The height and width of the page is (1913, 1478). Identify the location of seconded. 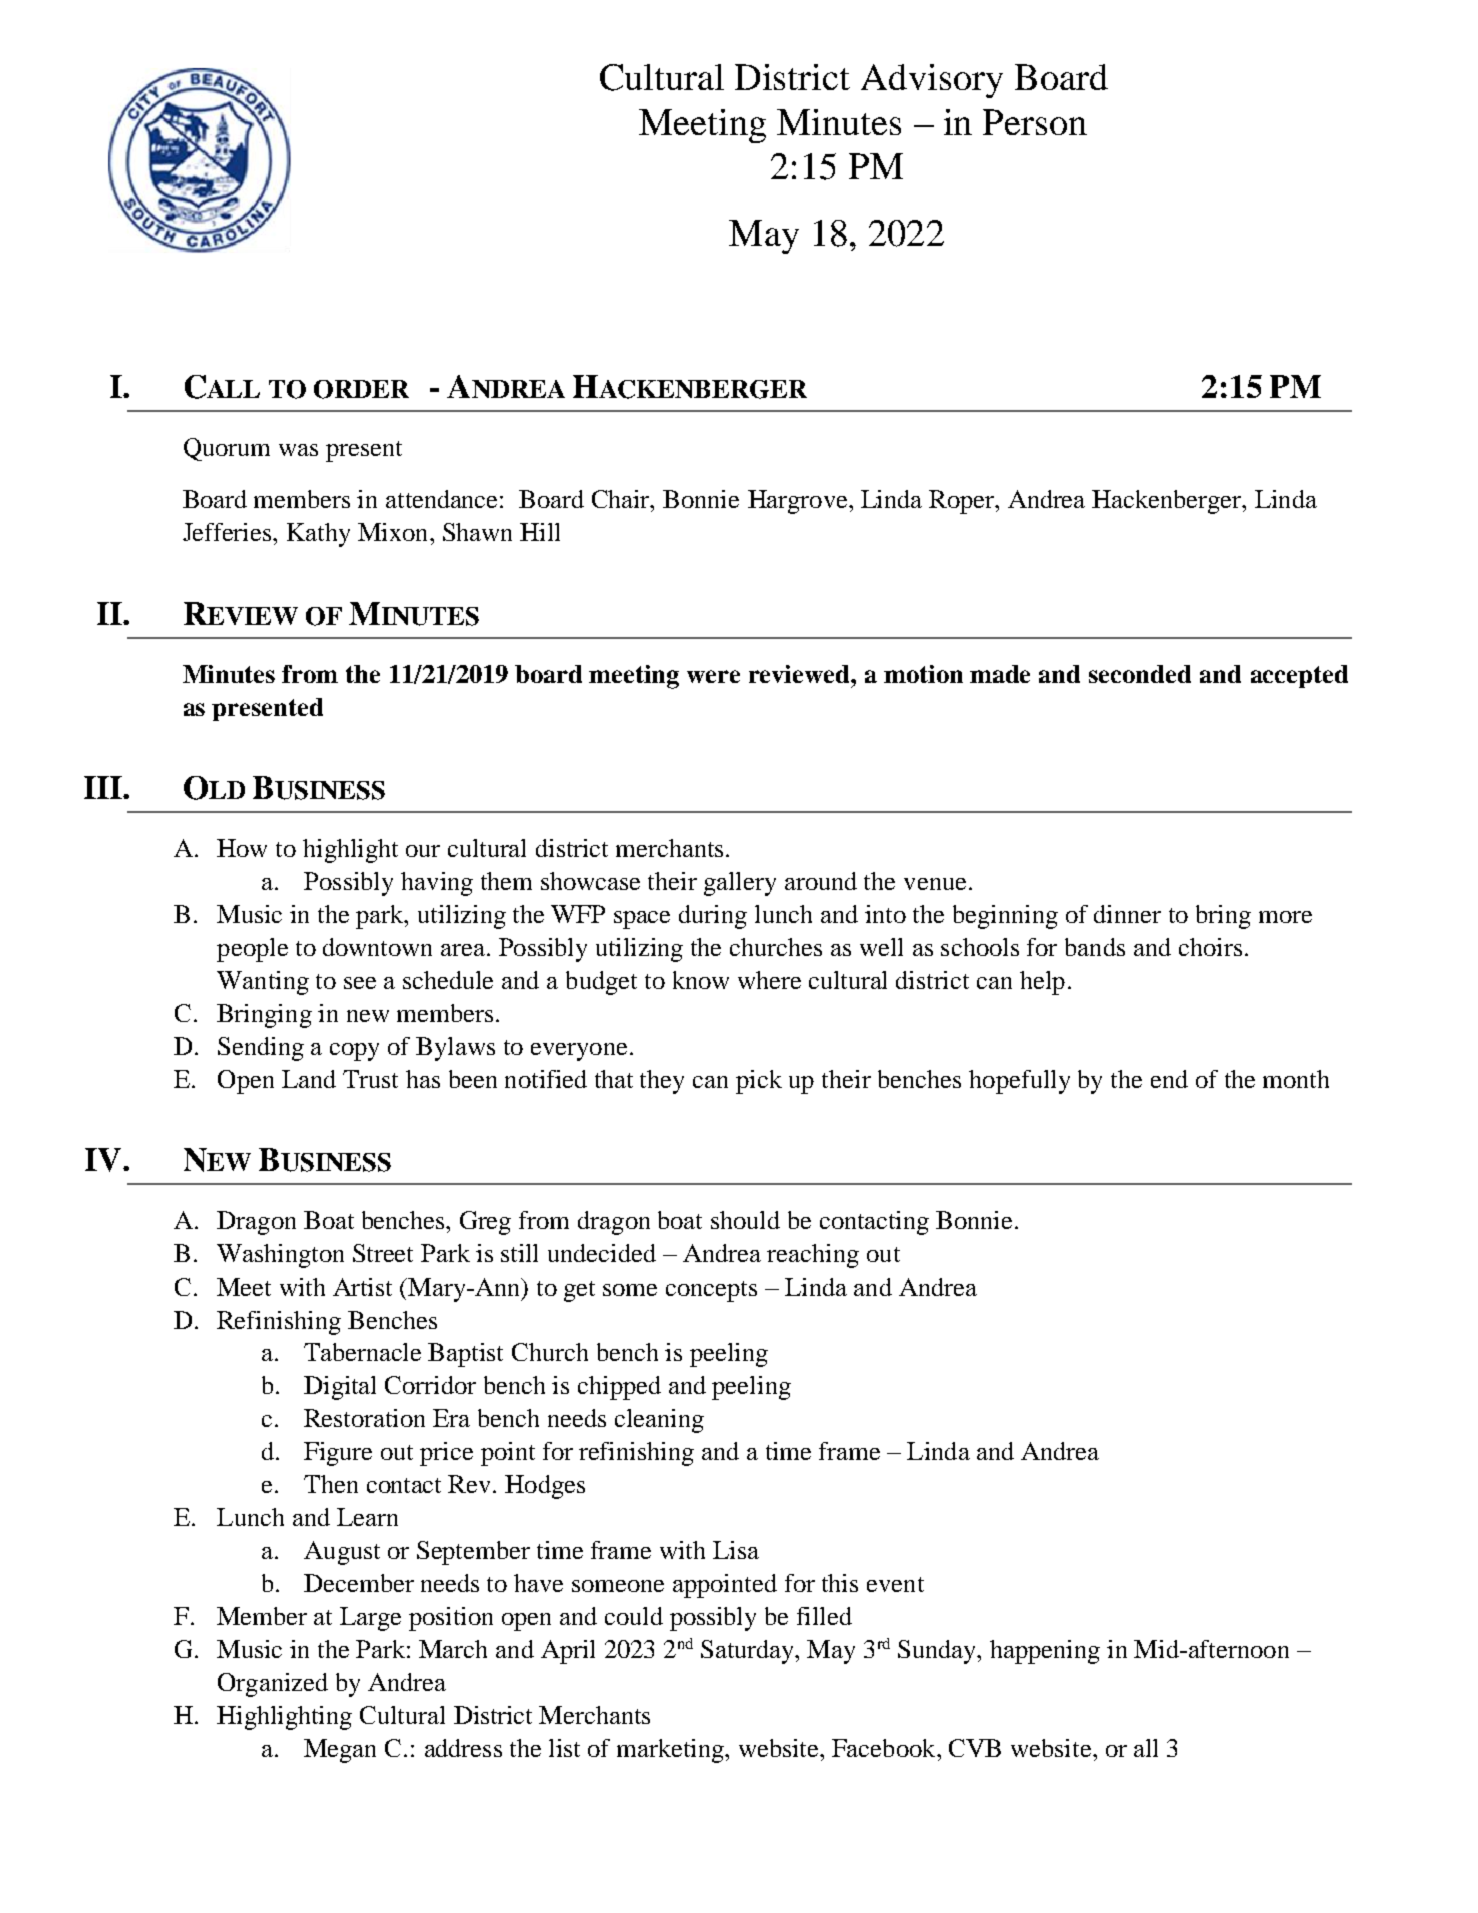
(1140, 674).
